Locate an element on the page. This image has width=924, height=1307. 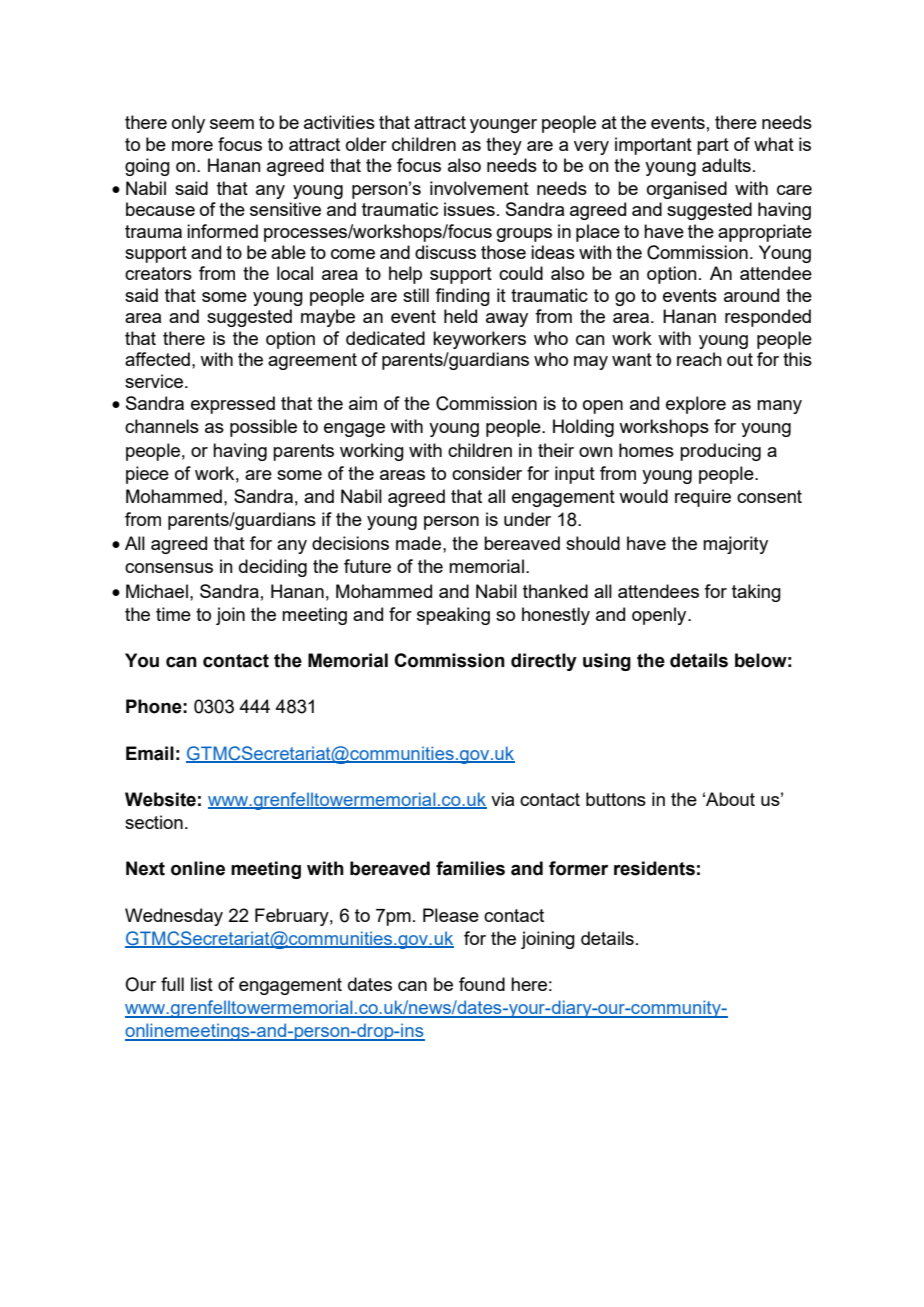
more is located at coordinates (192, 146).
